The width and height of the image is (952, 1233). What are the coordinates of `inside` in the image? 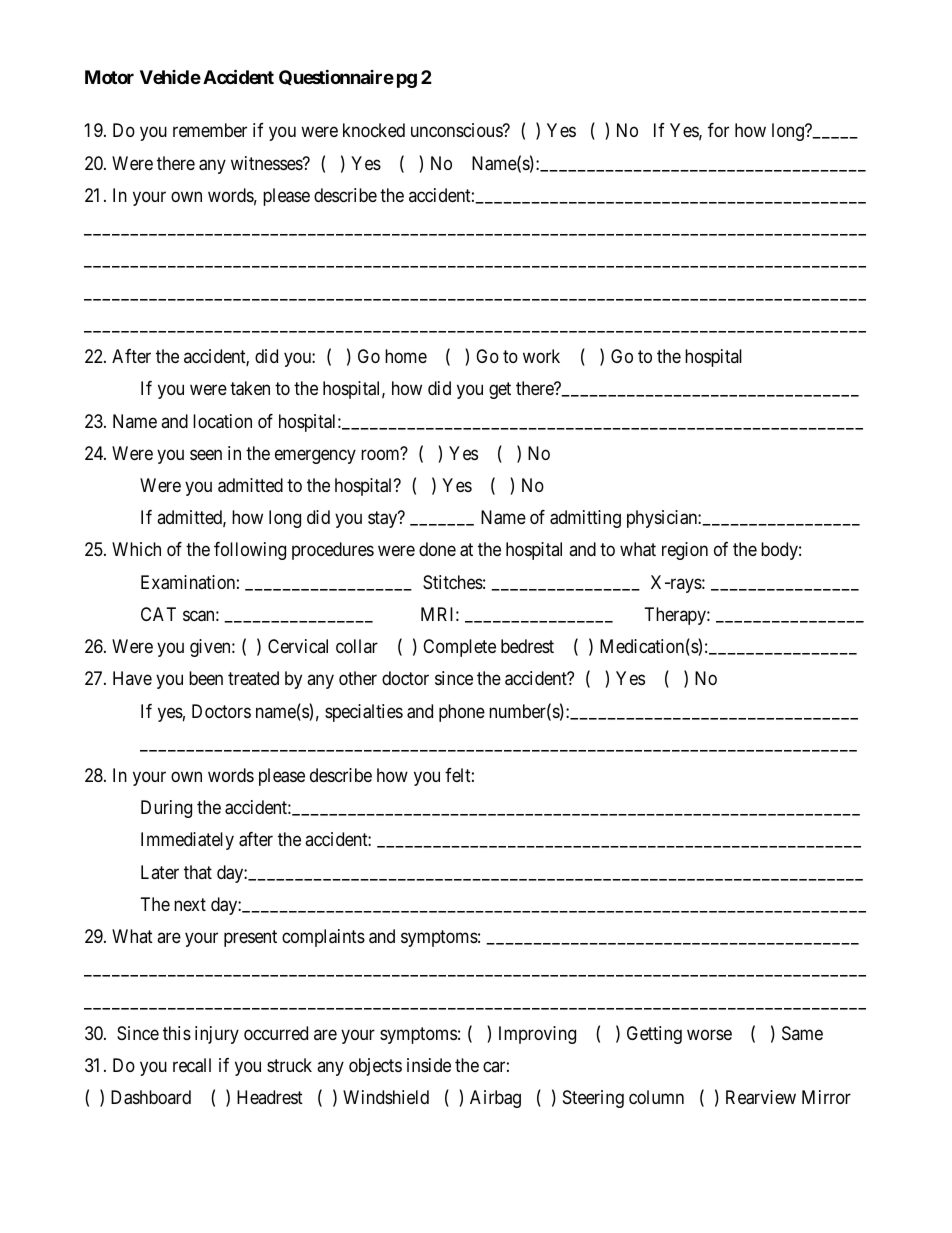 It's located at (429, 1065).
